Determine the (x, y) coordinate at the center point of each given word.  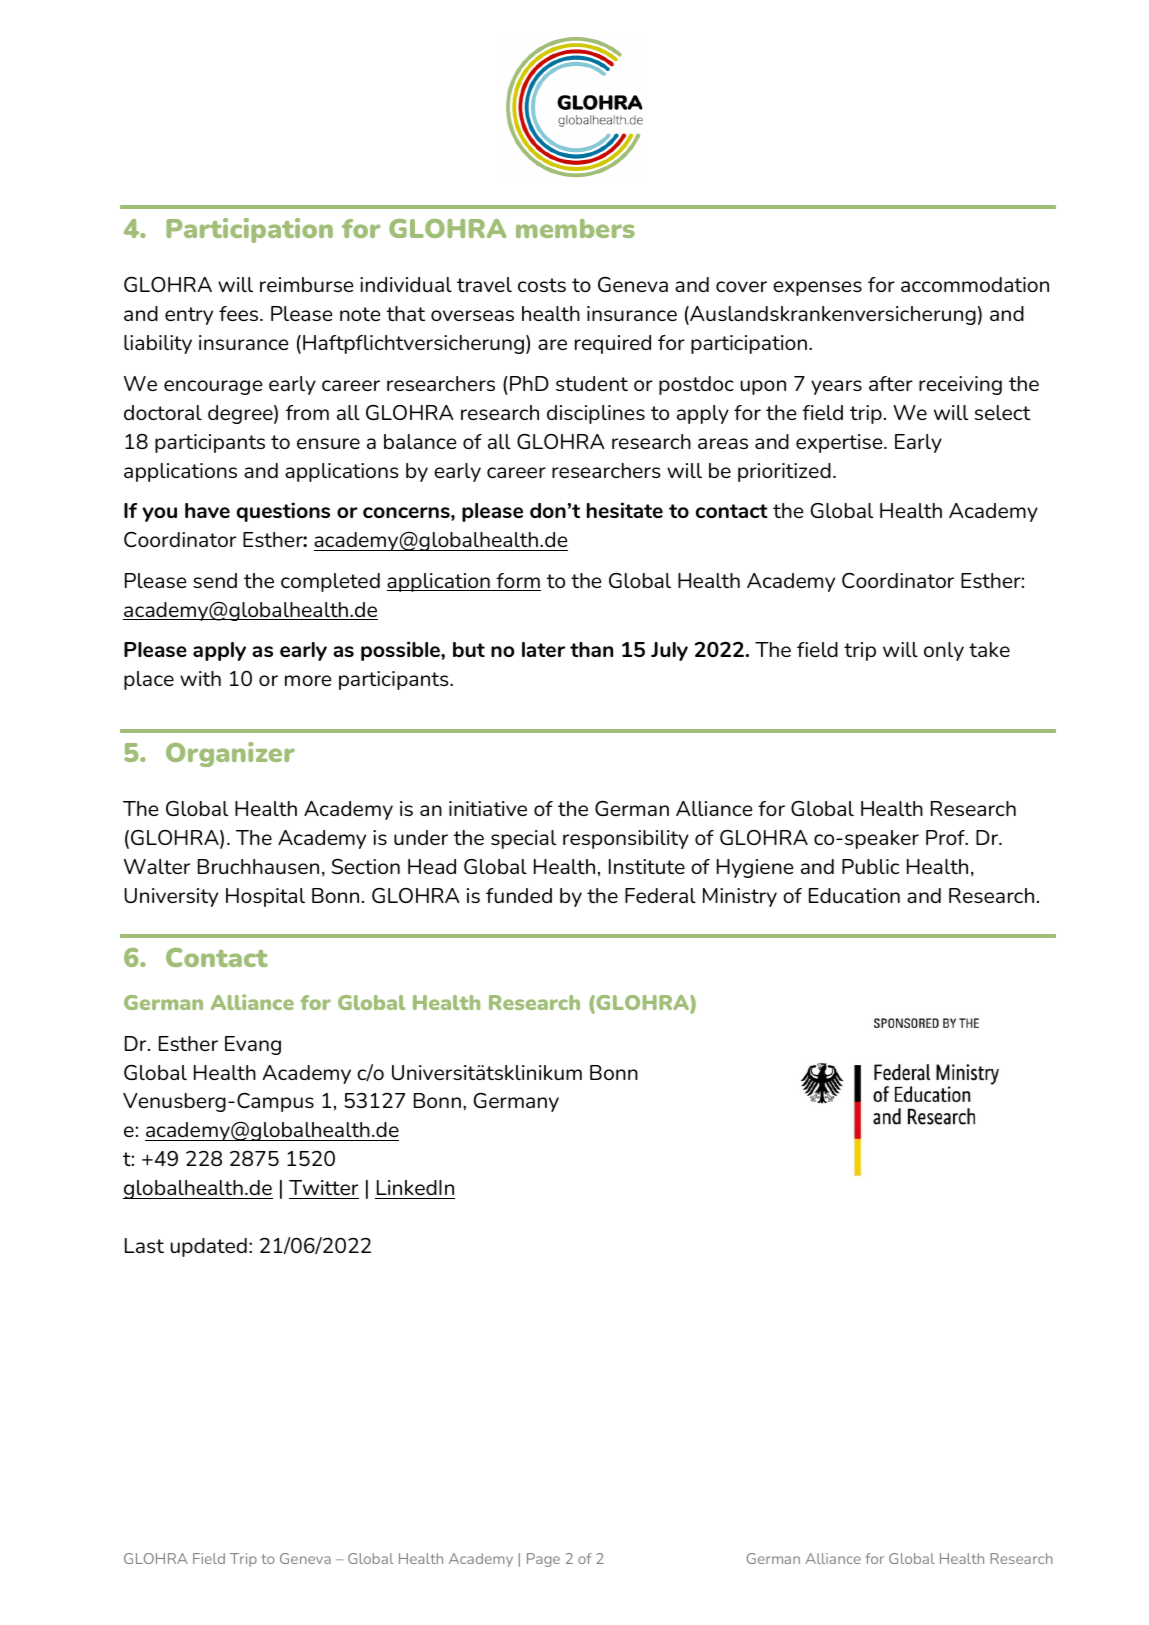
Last (144, 1245)
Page (543, 1560)
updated (208, 1247)
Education (854, 895)
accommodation (975, 284)
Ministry (740, 897)
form (517, 582)
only (944, 651)
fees (240, 313)
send (215, 580)
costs (542, 285)
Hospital (265, 897)
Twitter (323, 1187)
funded (519, 895)
